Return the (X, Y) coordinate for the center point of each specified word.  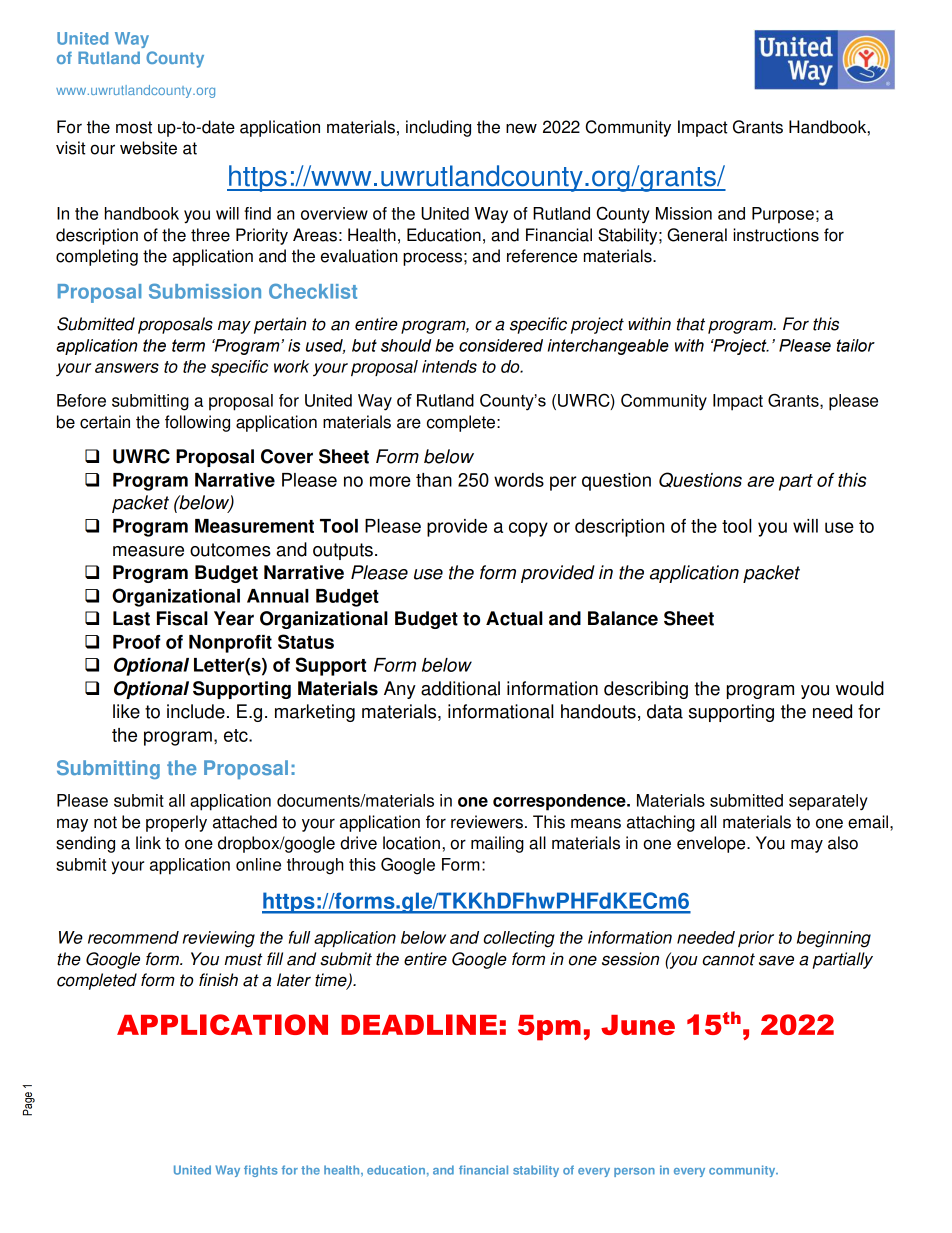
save (776, 960)
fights (261, 1171)
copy (528, 529)
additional (460, 688)
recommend (133, 937)
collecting (519, 939)
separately (828, 802)
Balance (623, 618)
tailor (855, 345)
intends (449, 366)
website (148, 148)
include (196, 711)
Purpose (783, 215)
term (188, 345)
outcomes (230, 550)
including (438, 128)
